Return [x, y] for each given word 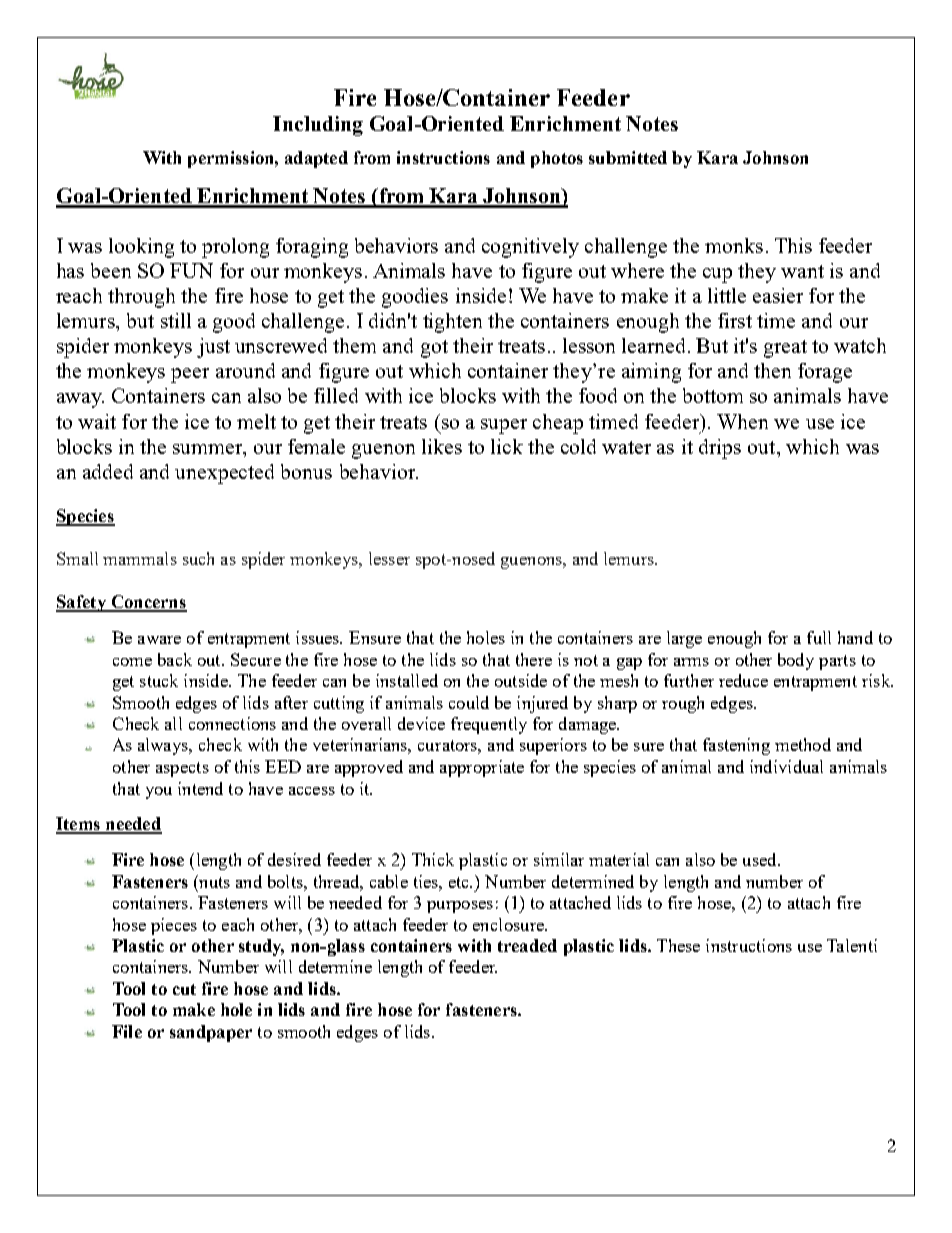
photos [557, 159]
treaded [527, 945]
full [819, 637]
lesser [389, 558]
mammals [140, 558]
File [127, 1031]
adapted [316, 159]
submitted [628, 157]
